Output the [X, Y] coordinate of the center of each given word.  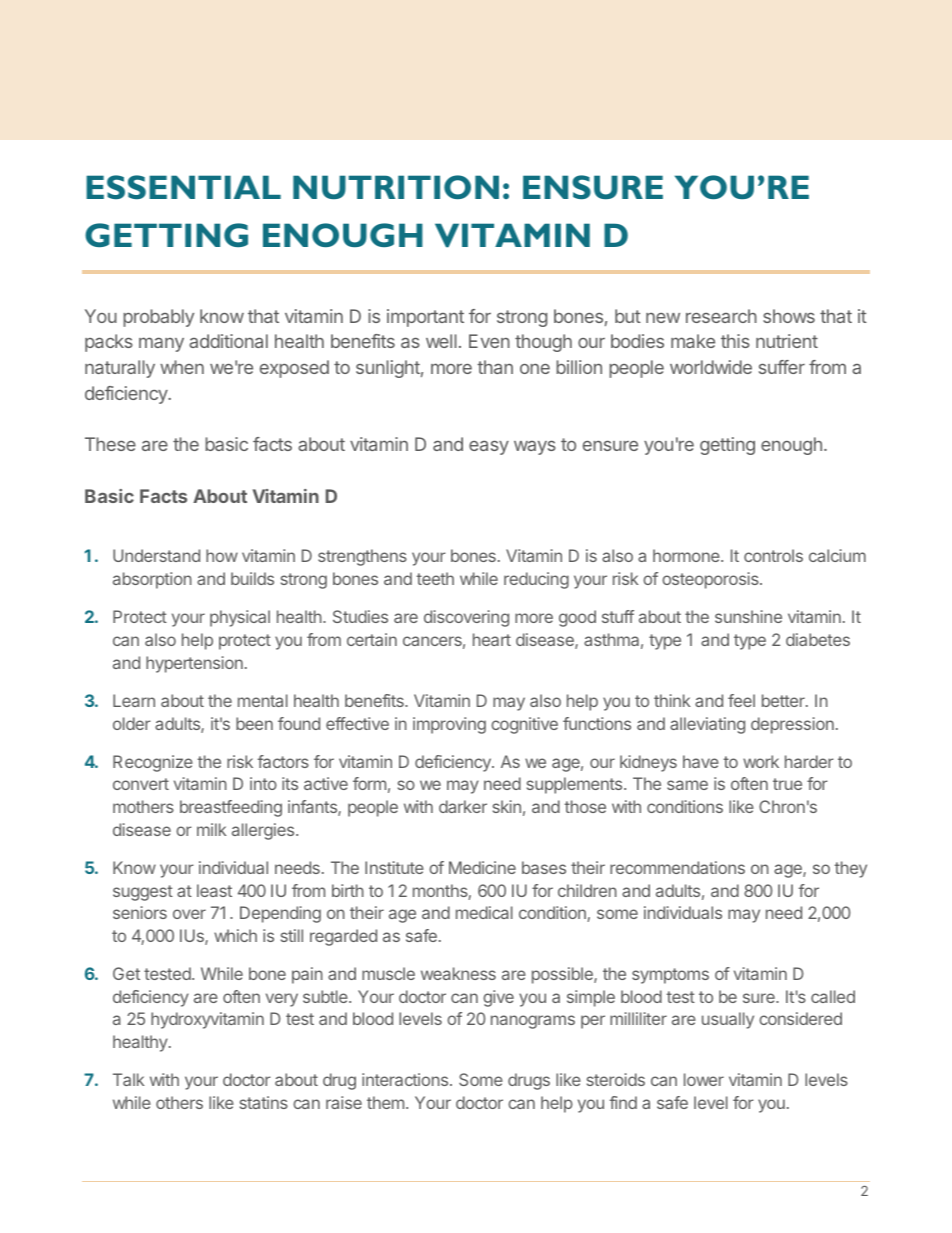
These [110, 444]
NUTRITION [396, 187]
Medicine [482, 867]
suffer [782, 367]
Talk [129, 1079]
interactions [405, 1079]
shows [789, 316]
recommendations [677, 867]
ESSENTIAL [183, 187]
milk [212, 829]
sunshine [748, 616]
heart [492, 639]
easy [489, 447]
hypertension [194, 664]
